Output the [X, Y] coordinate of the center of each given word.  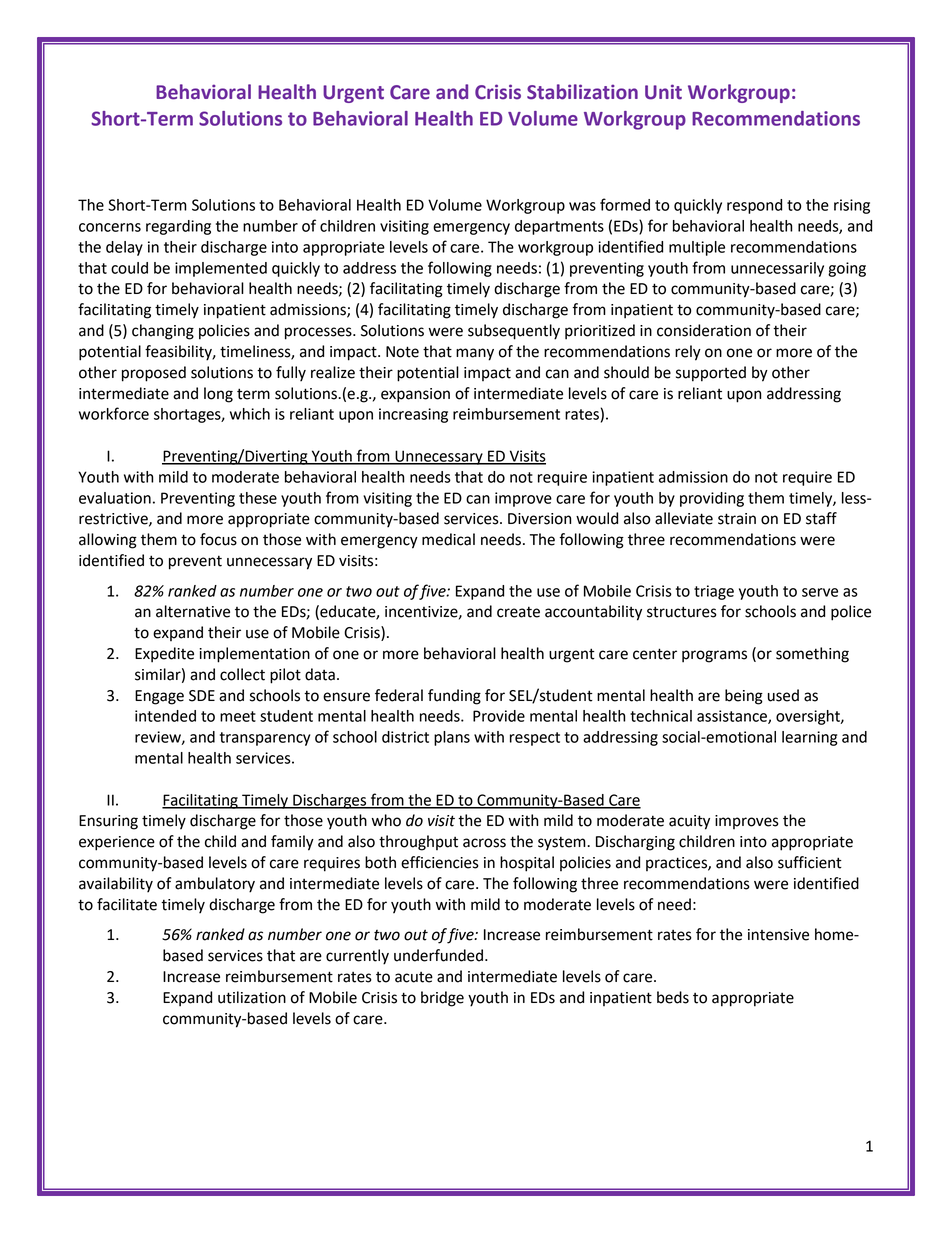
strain [737, 519]
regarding [178, 227]
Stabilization [582, 92]
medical [448, 539]
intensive [778, 935]
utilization [252, 997]
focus [218, 539]
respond [754, 206]
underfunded [438, 955]
